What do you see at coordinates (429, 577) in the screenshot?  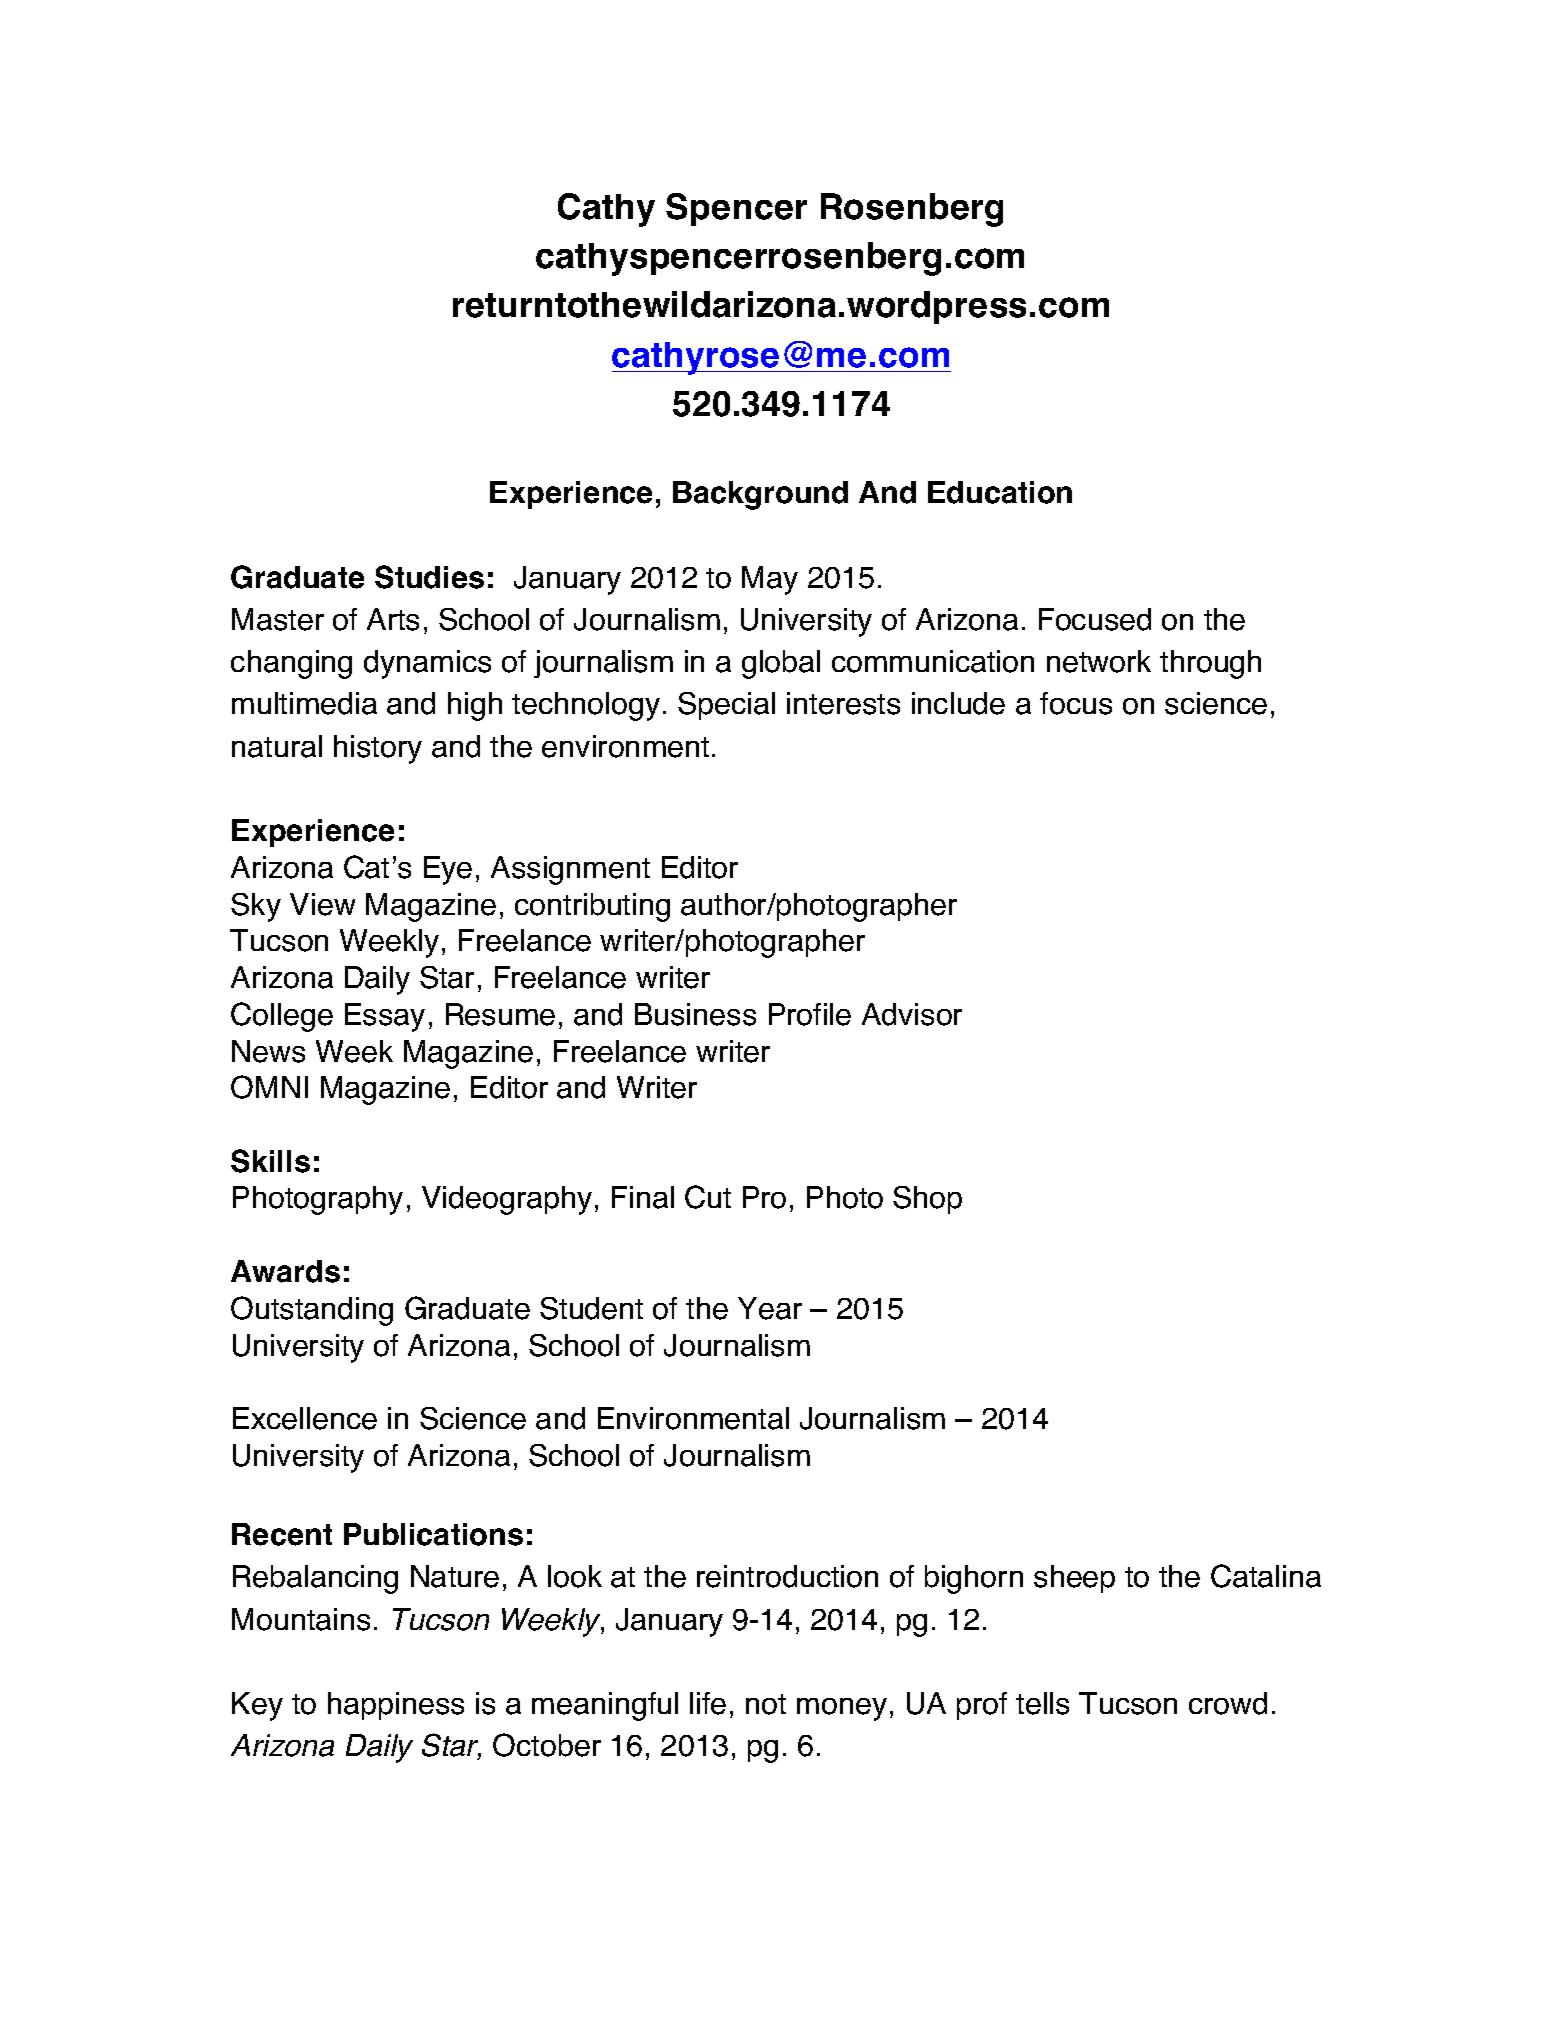 I see `Studies` at bounding box center [429, 577].
